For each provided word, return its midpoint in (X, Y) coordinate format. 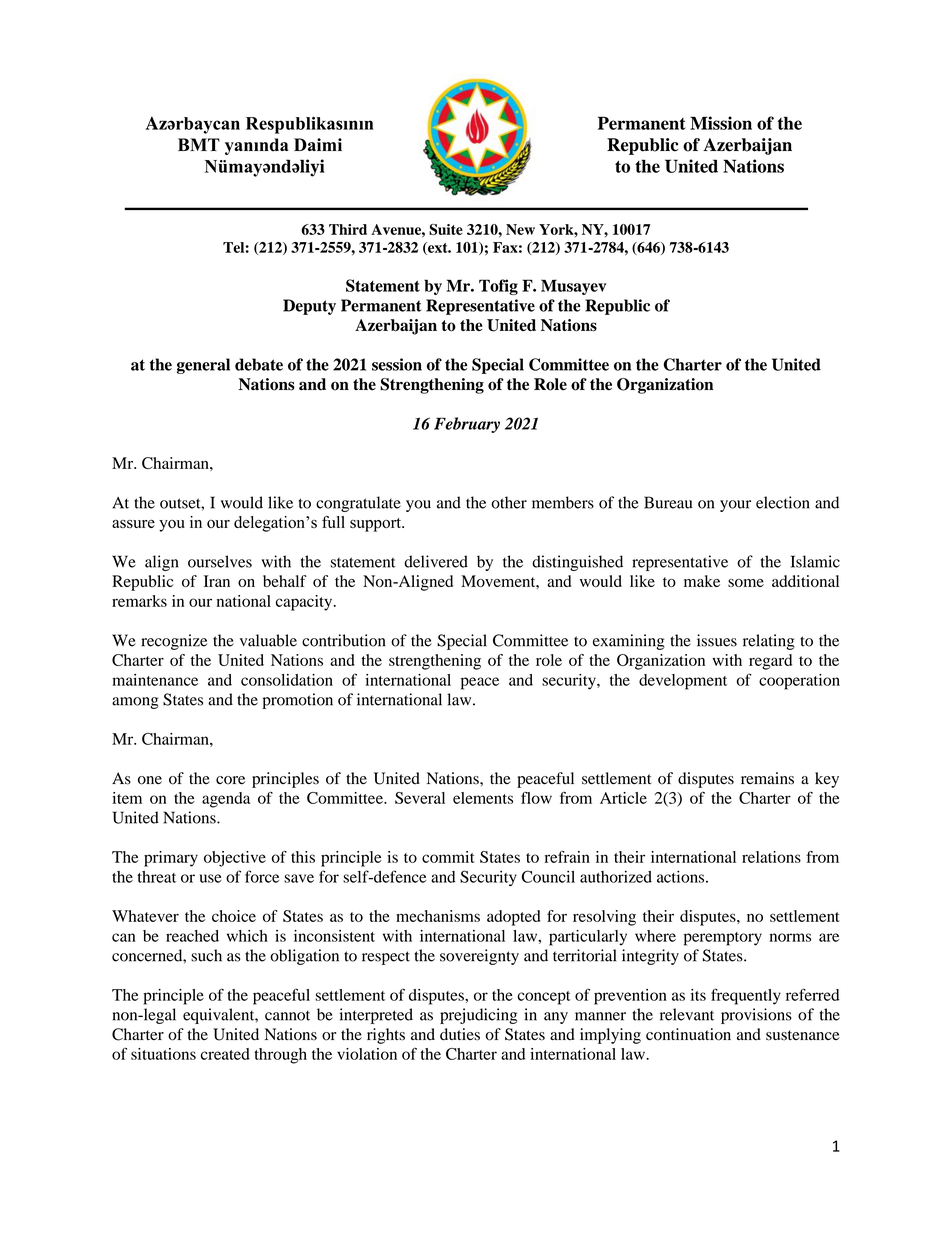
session (397, 364)
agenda (226, 800)
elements (483, 798)
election (783, 502)
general (203, 366)
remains (767, 778)
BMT (199, 144)
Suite (446, 229)
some (746, 583)
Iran (217, 581)
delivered (436, 561)
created (225, 1054)
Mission (721, 123)
